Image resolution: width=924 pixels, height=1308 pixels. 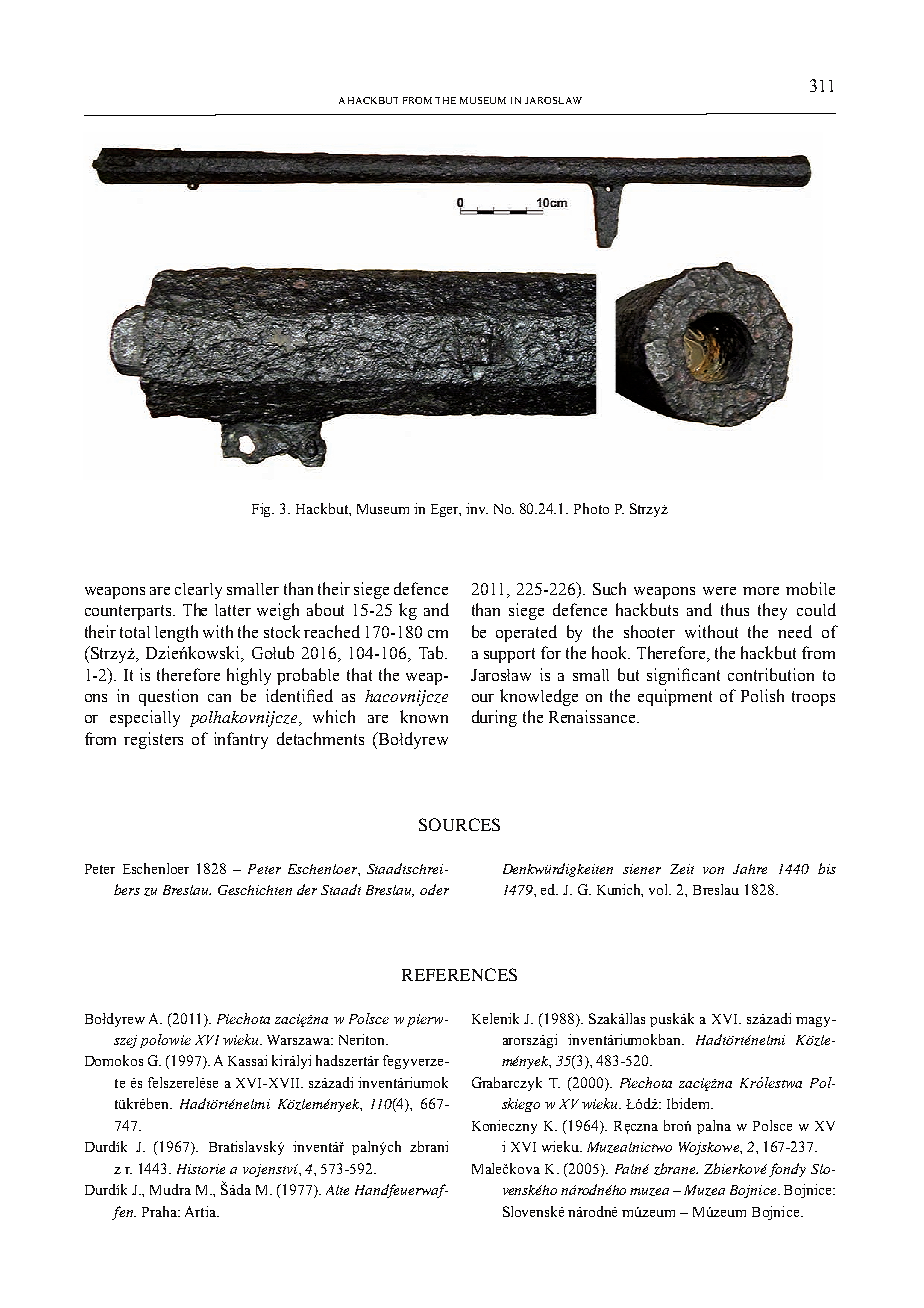 What do you see at coordinates (459, 974) in the document?
I see `references` at bounding box center [459, 974].
